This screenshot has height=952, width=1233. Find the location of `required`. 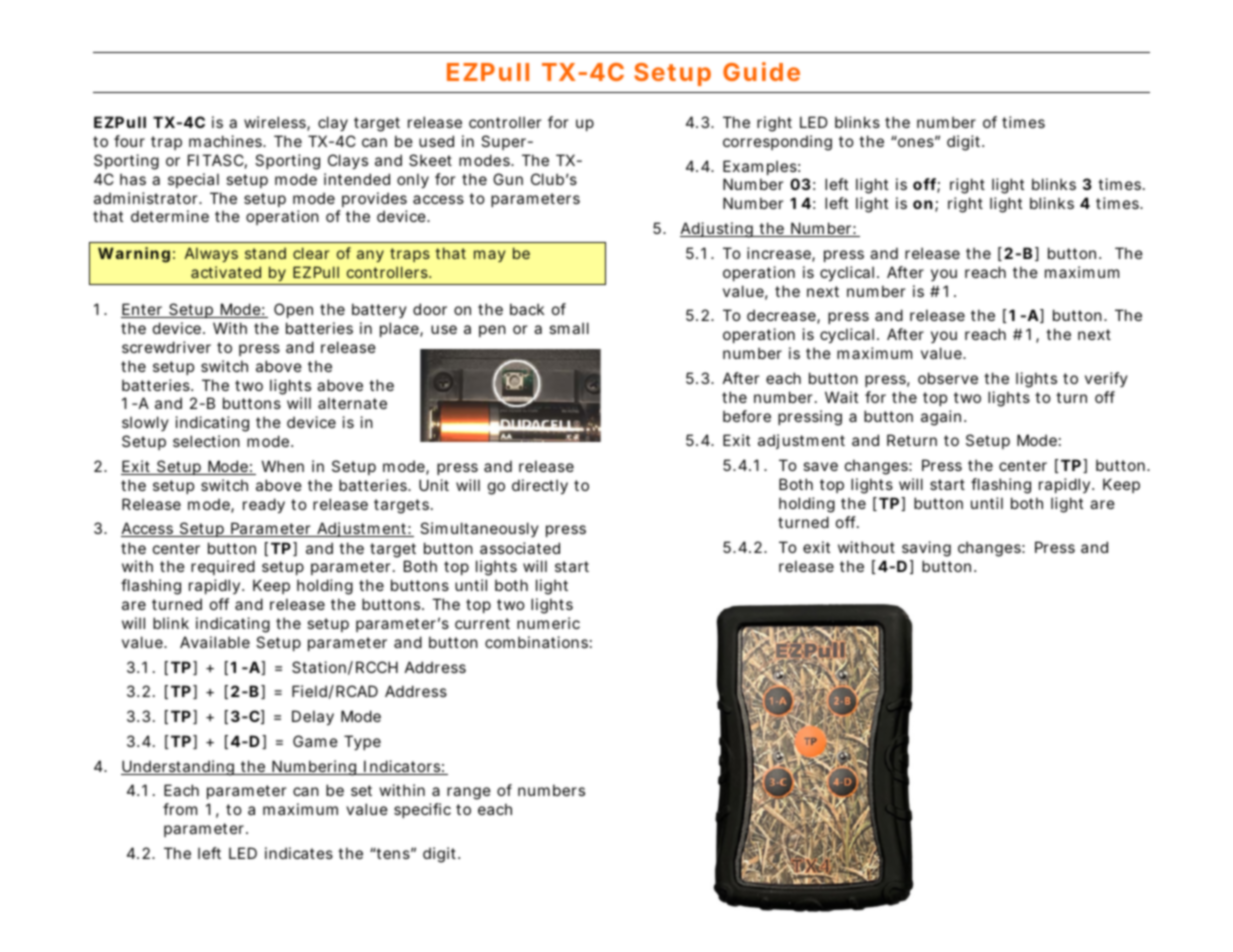

required is located at coordinates (223, 567).
